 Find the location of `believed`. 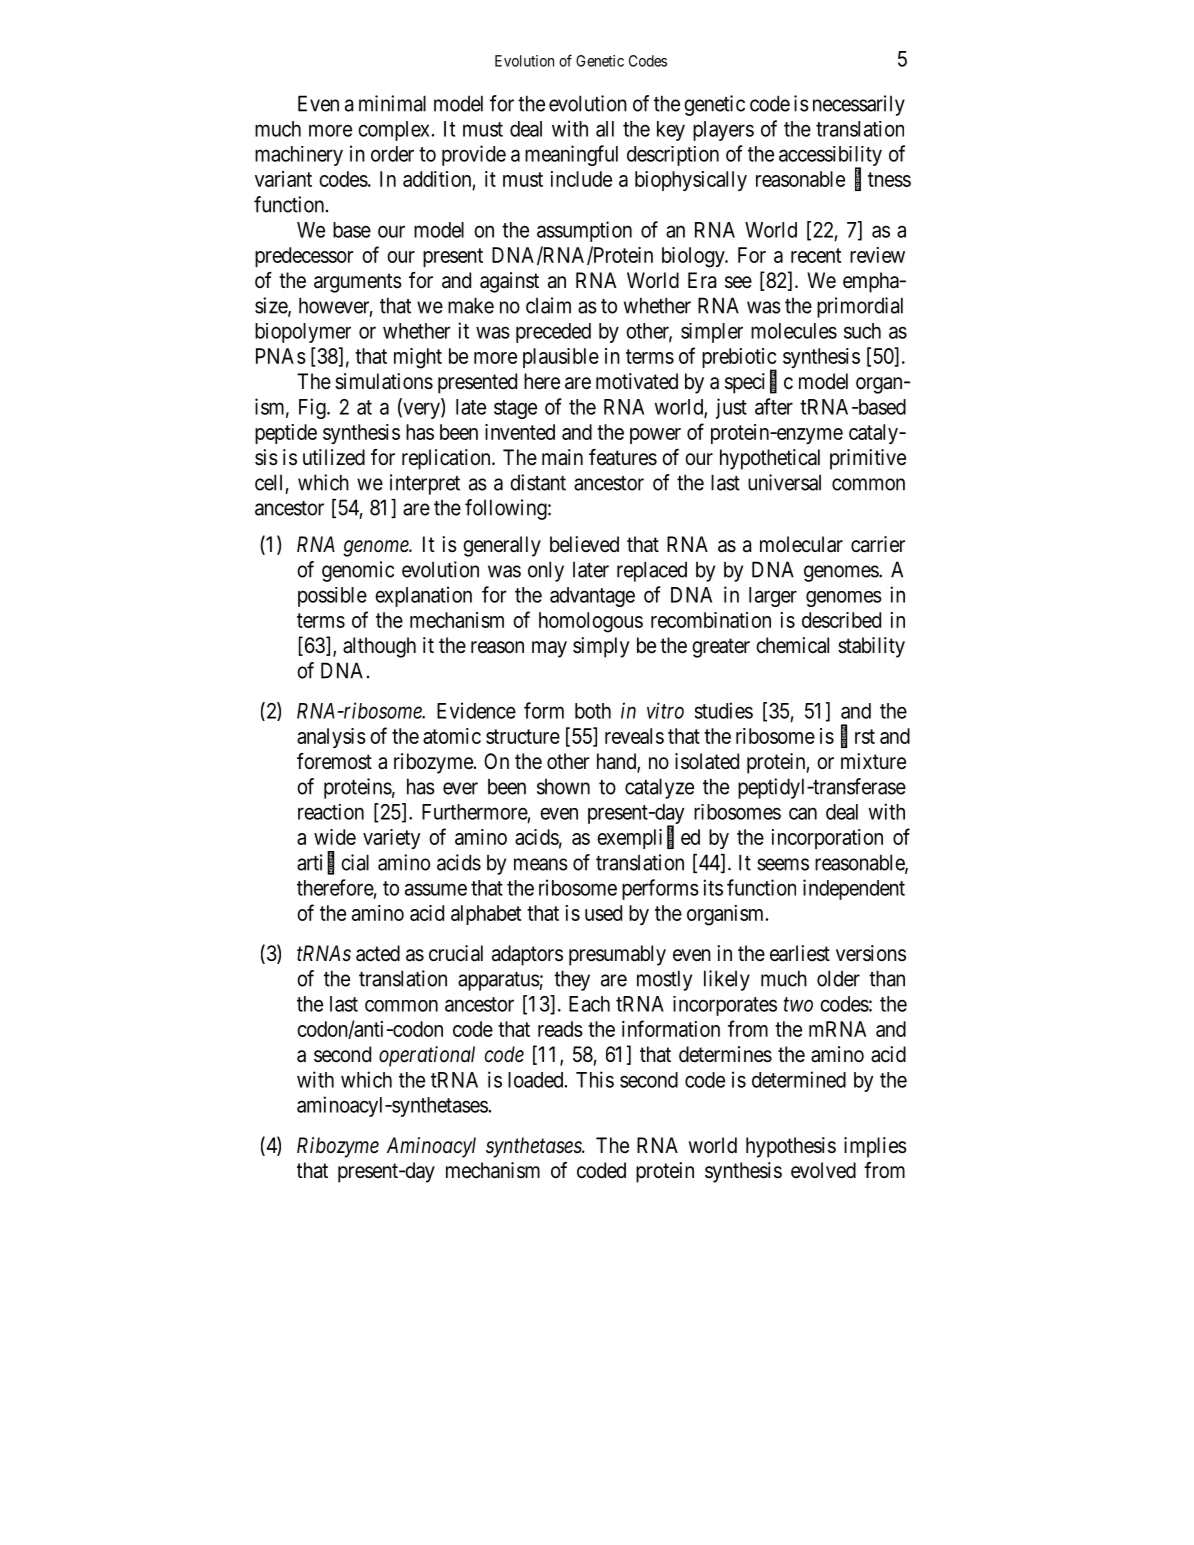

believed is located at coordinates (584, 544).
